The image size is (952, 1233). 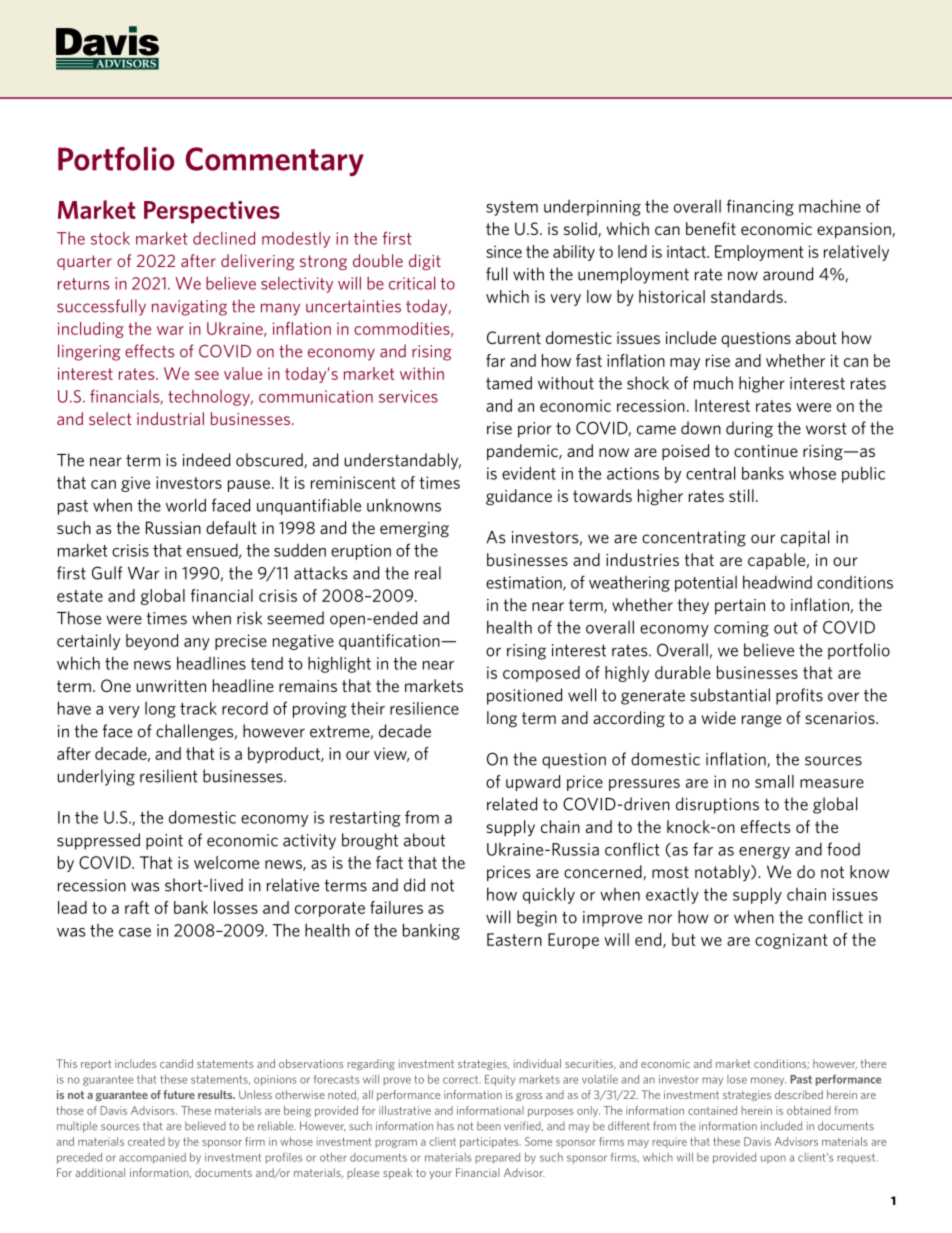 I want to click on Eastern, so click(x=514, y=939).
